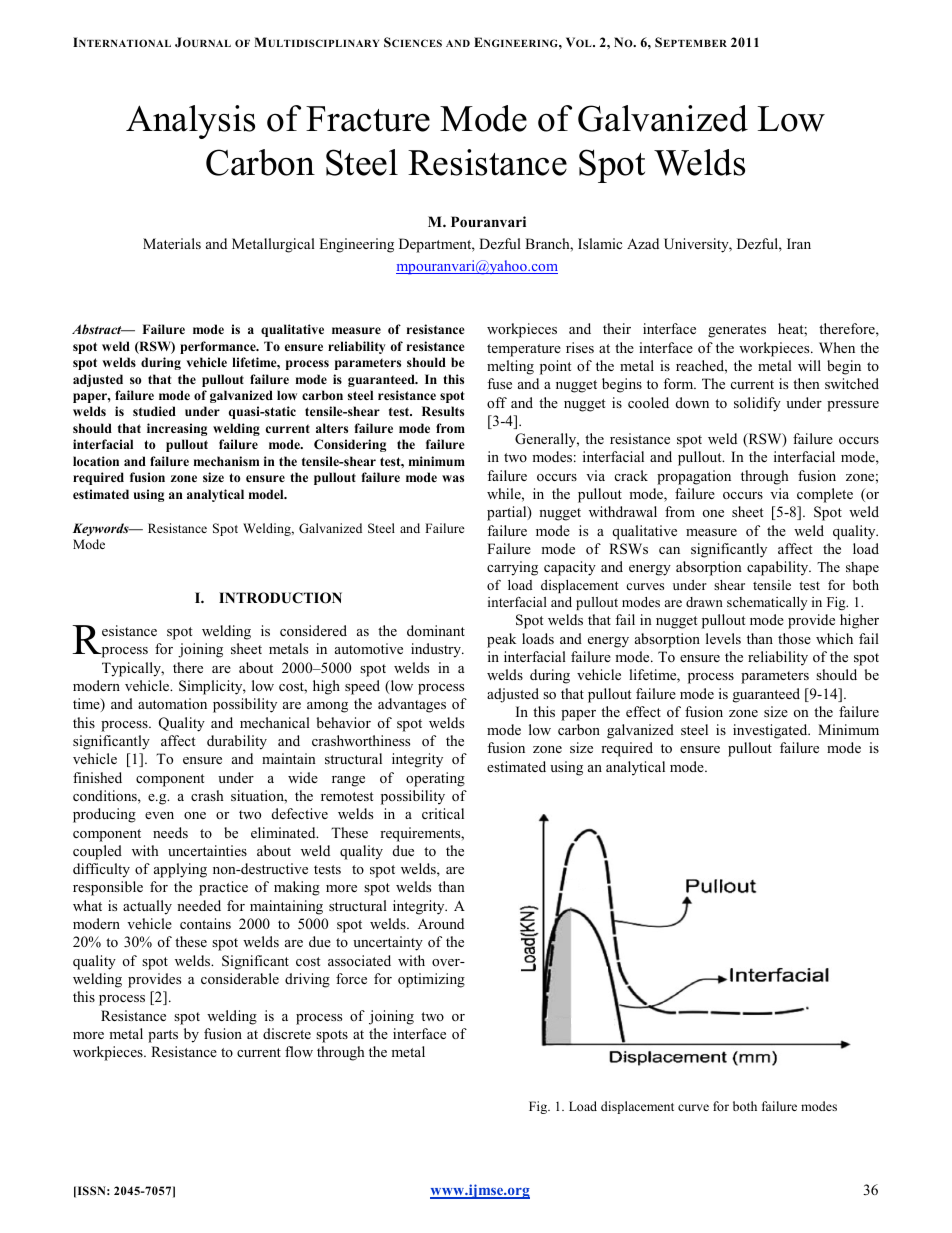  What do you see at coordinates (280, 598) in the image?
I see `INTRODUCTION` at bounding box center [280, 598].
